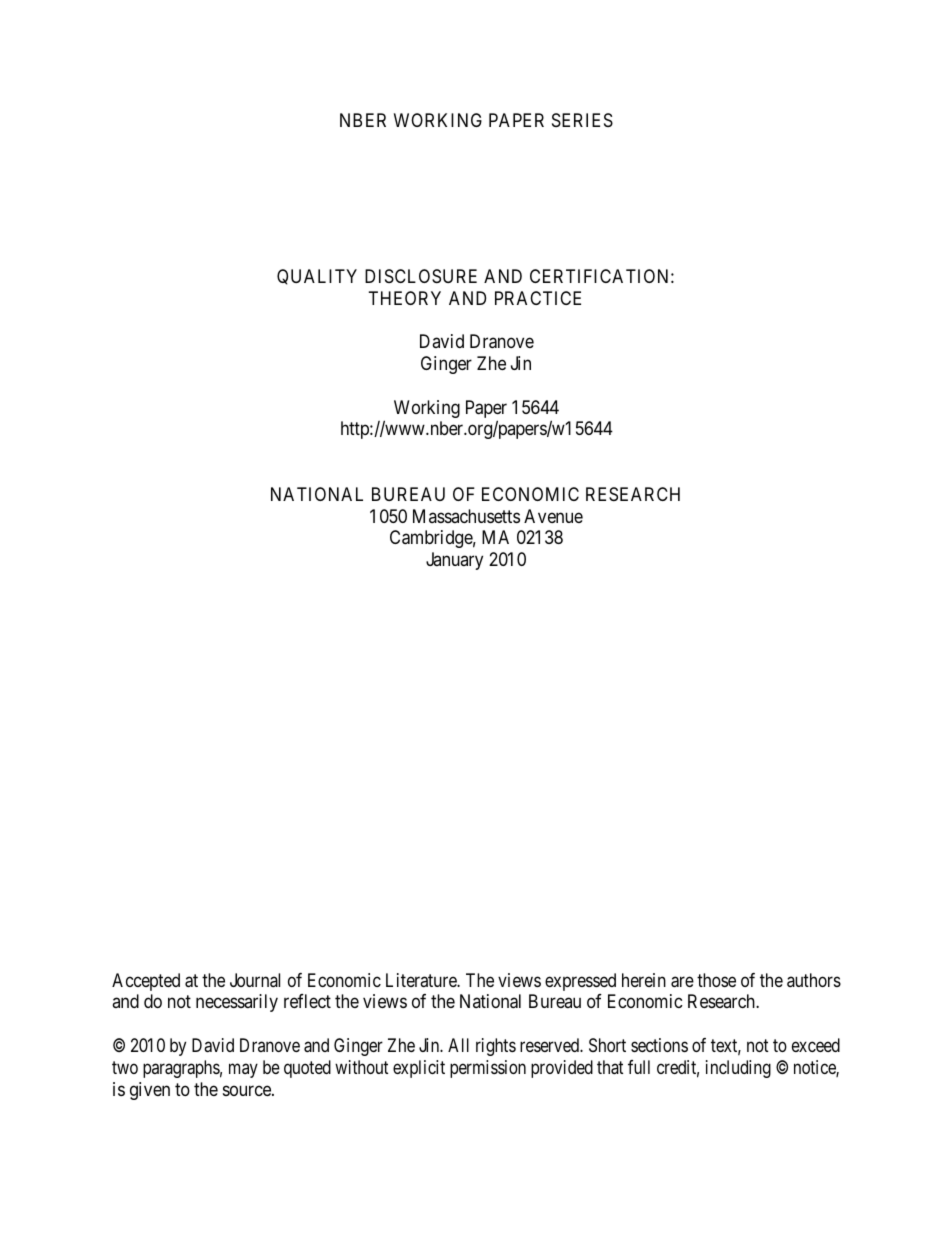 The height and width of the screenshot is (1233, 952). Describe the element at coordinates (814, 980) in the screenshot. I see `authors` at that location.
